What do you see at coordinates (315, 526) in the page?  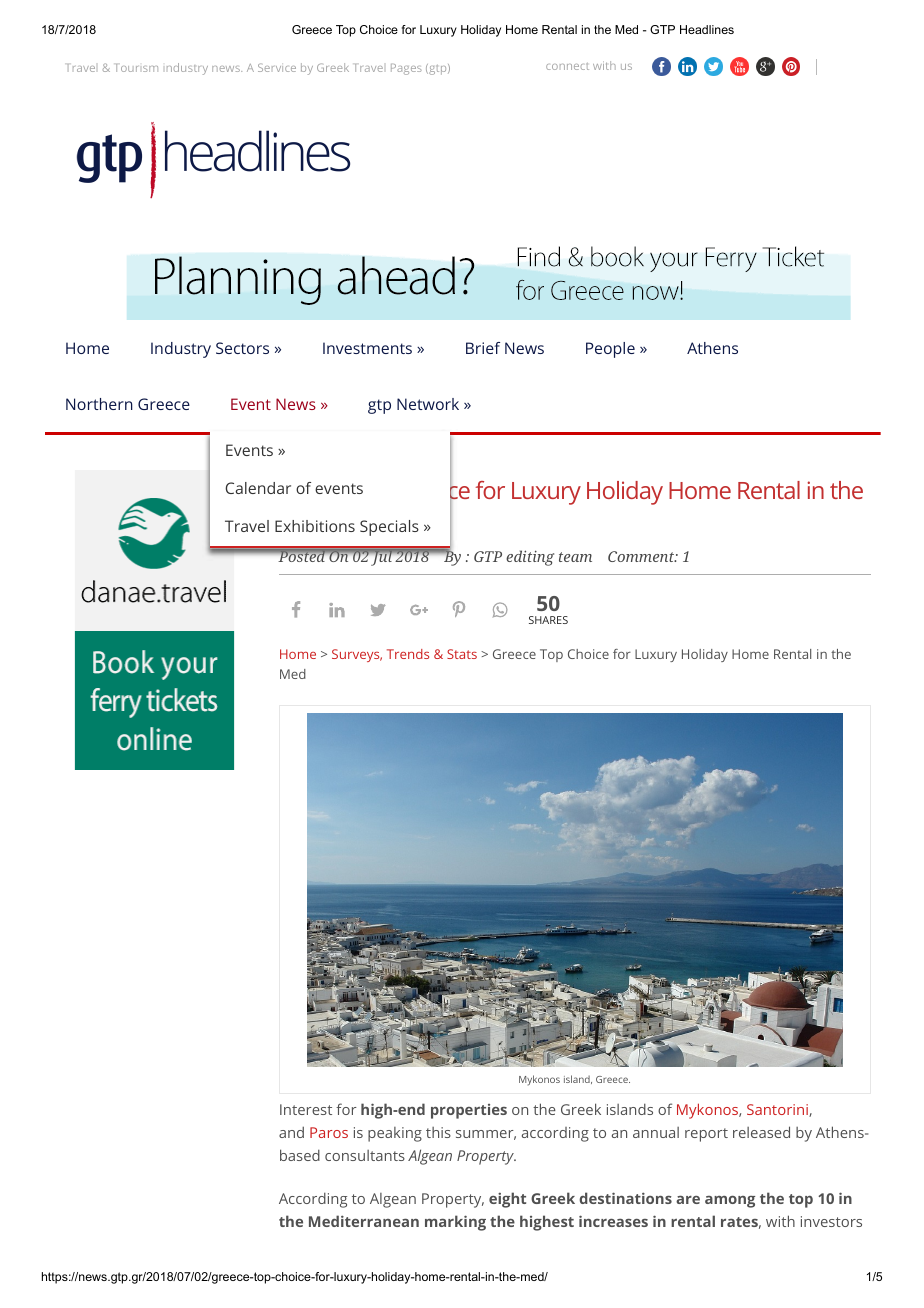 I see `Exhibitions` at bounding box center [315, 526].
